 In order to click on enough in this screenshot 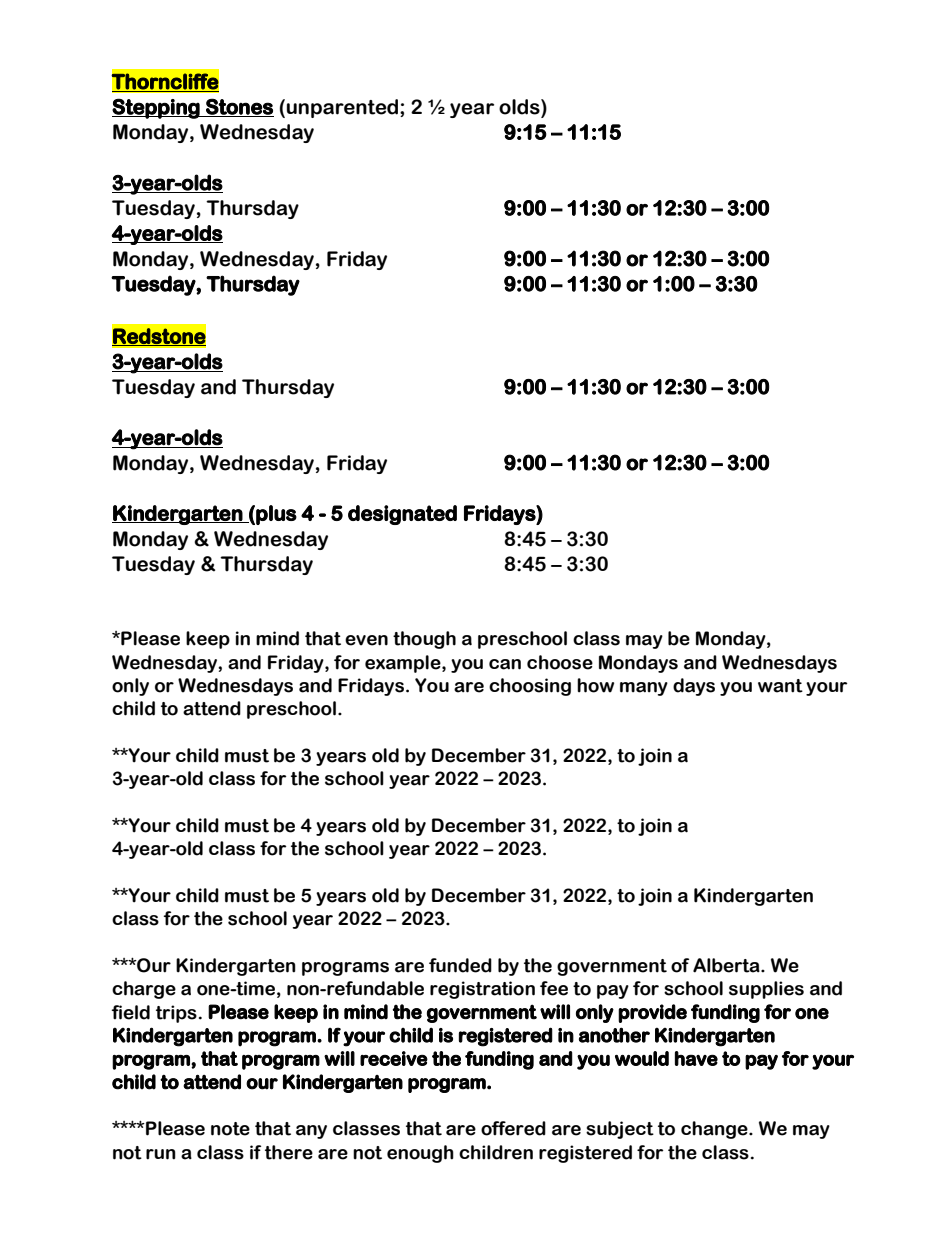, I will do `click(420, 1154)`.
